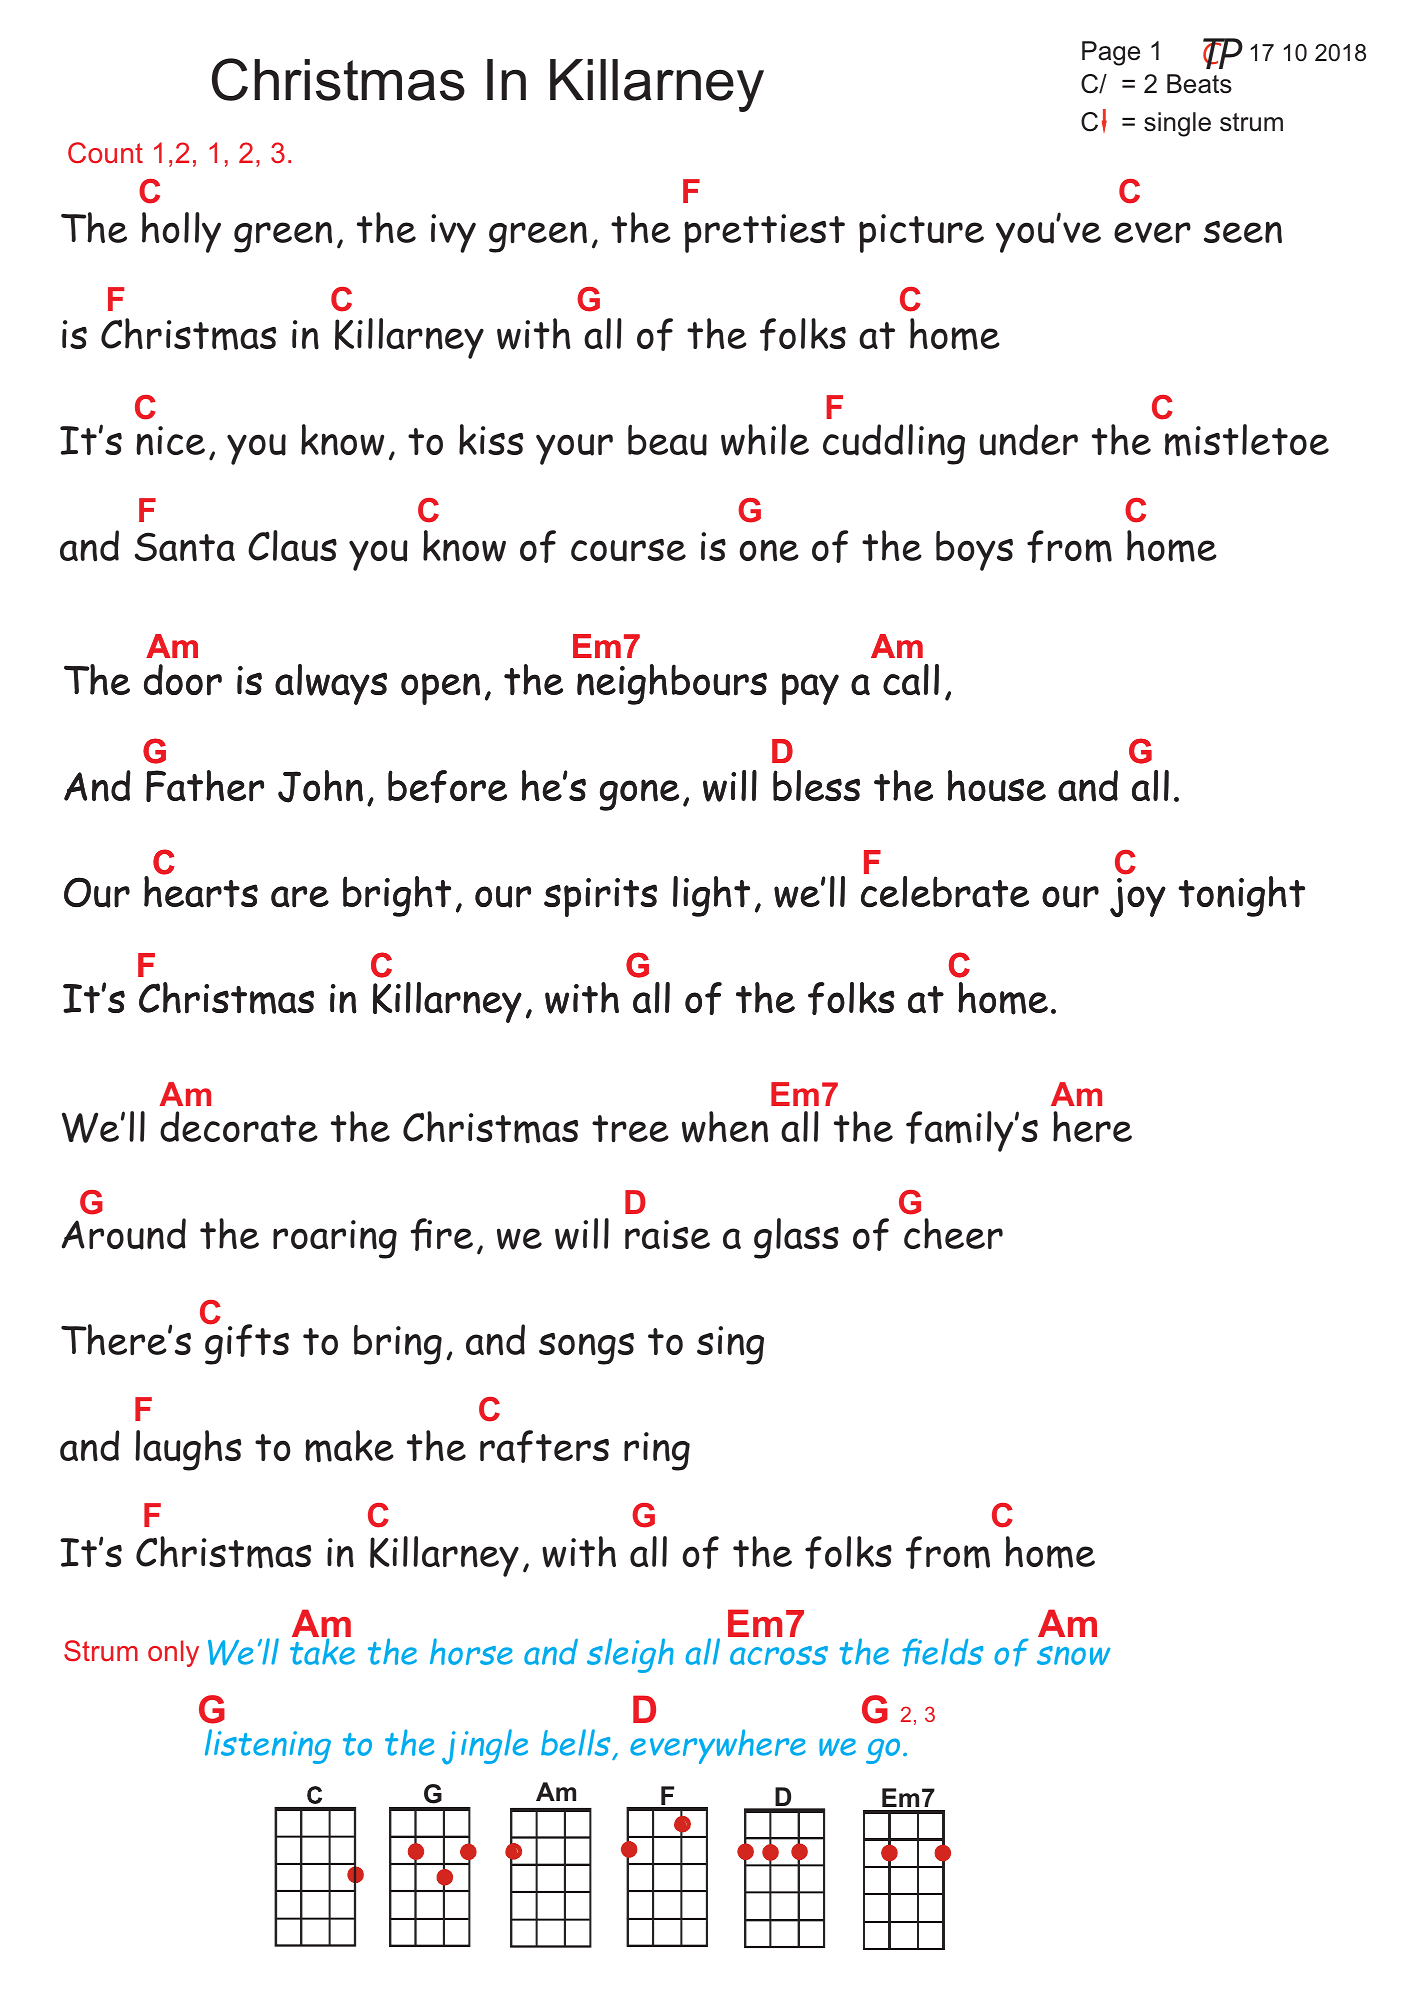 Image resolution: width=1416 pixels, height=2004 pixels. I want to click on snow, so click(1073, 1655).
